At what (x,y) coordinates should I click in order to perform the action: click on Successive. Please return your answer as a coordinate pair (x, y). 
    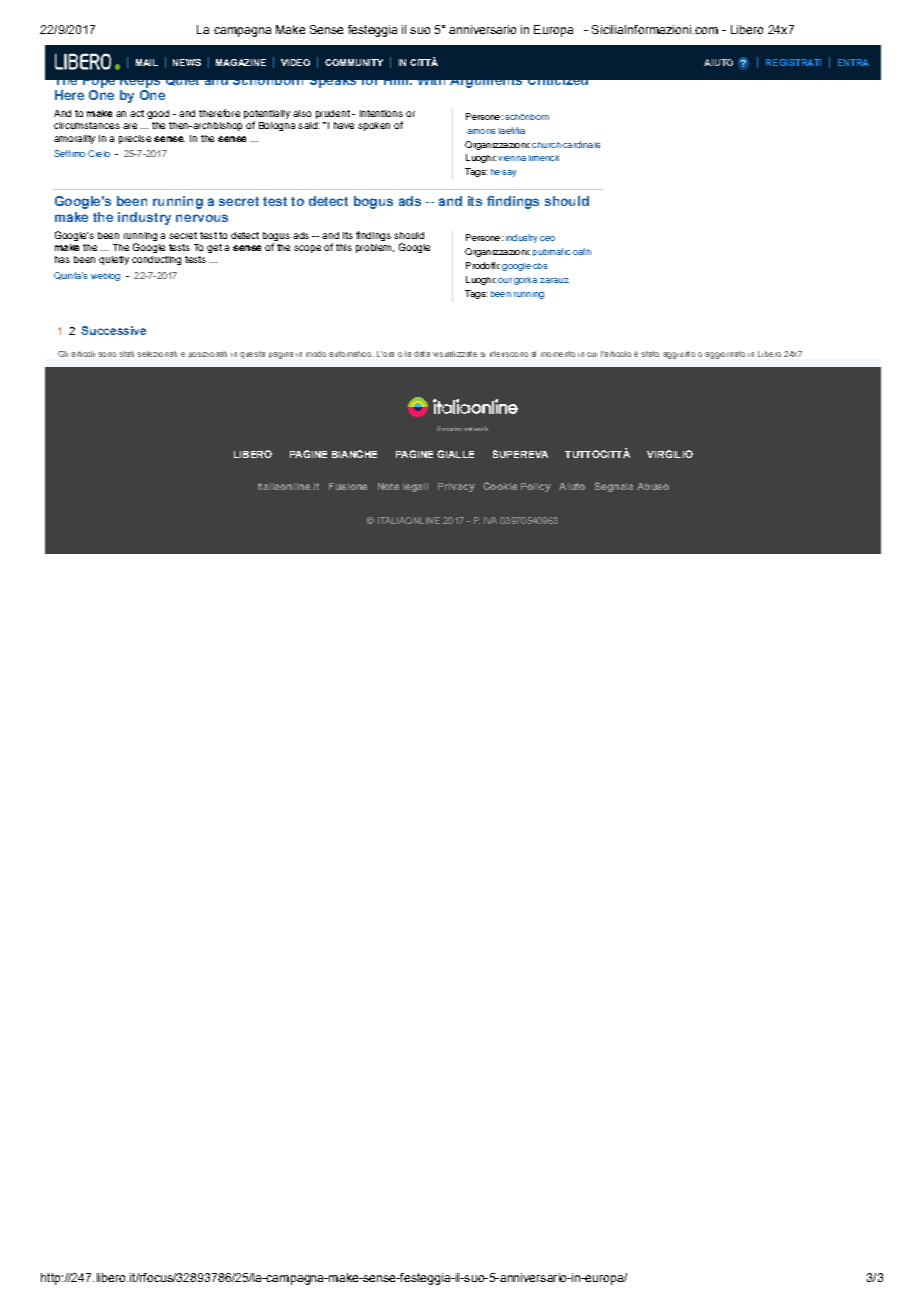
    Looking at the image, I should click on (113, 330).
